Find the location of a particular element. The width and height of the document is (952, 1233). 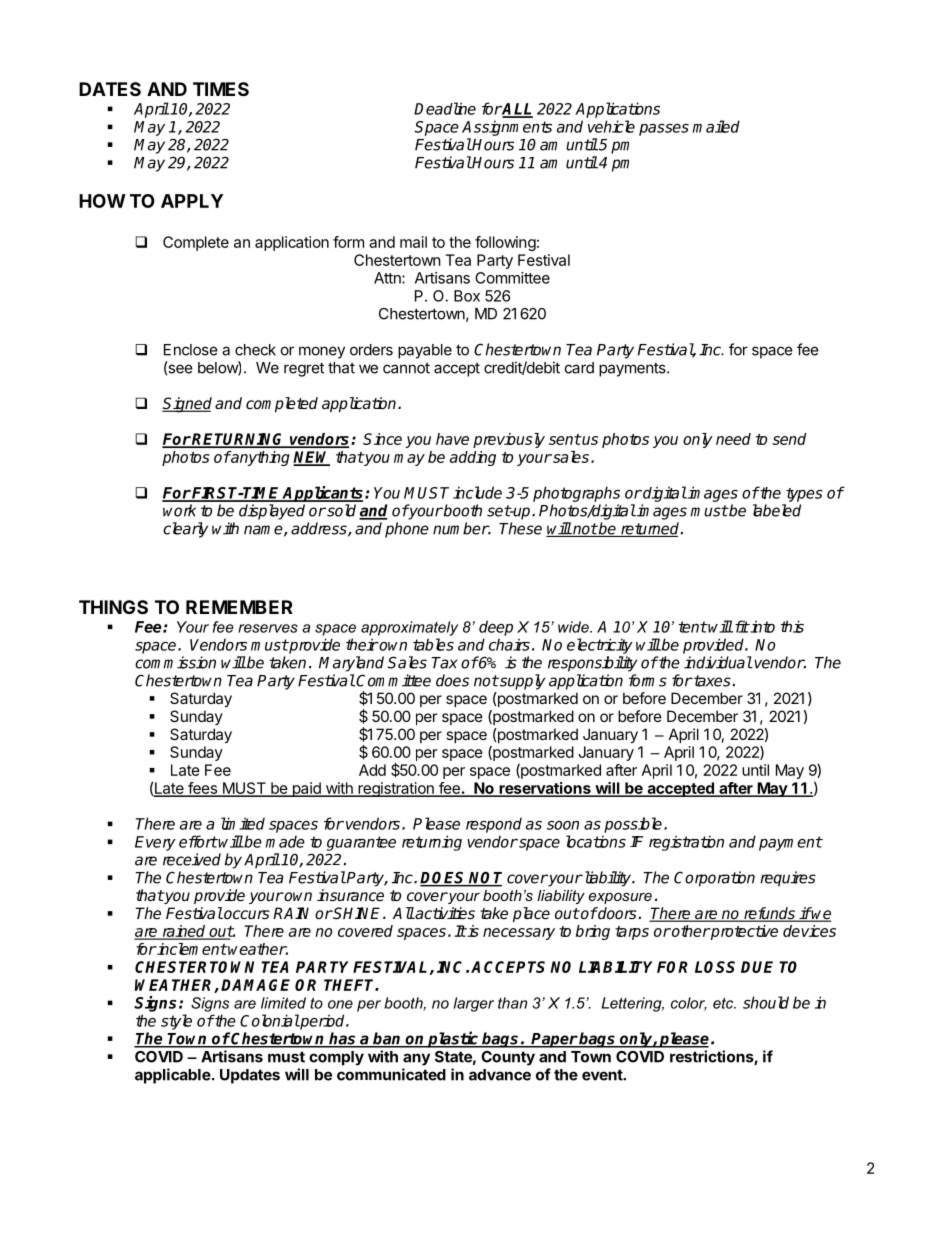

taxes is located at coordinates (711, 681).
